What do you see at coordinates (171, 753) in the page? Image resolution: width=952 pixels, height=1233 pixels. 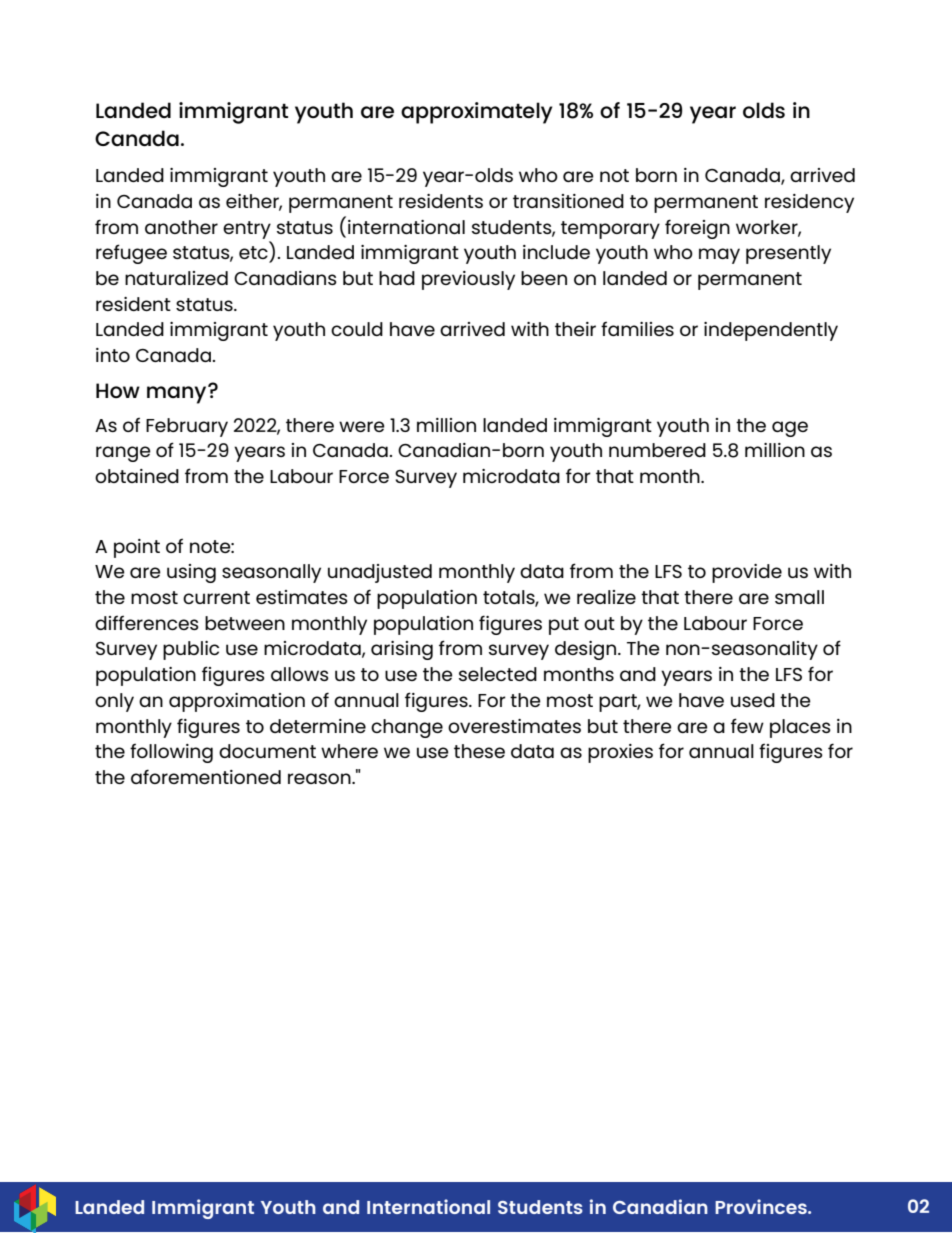 I see `following` at bounding box center [171, 753].
